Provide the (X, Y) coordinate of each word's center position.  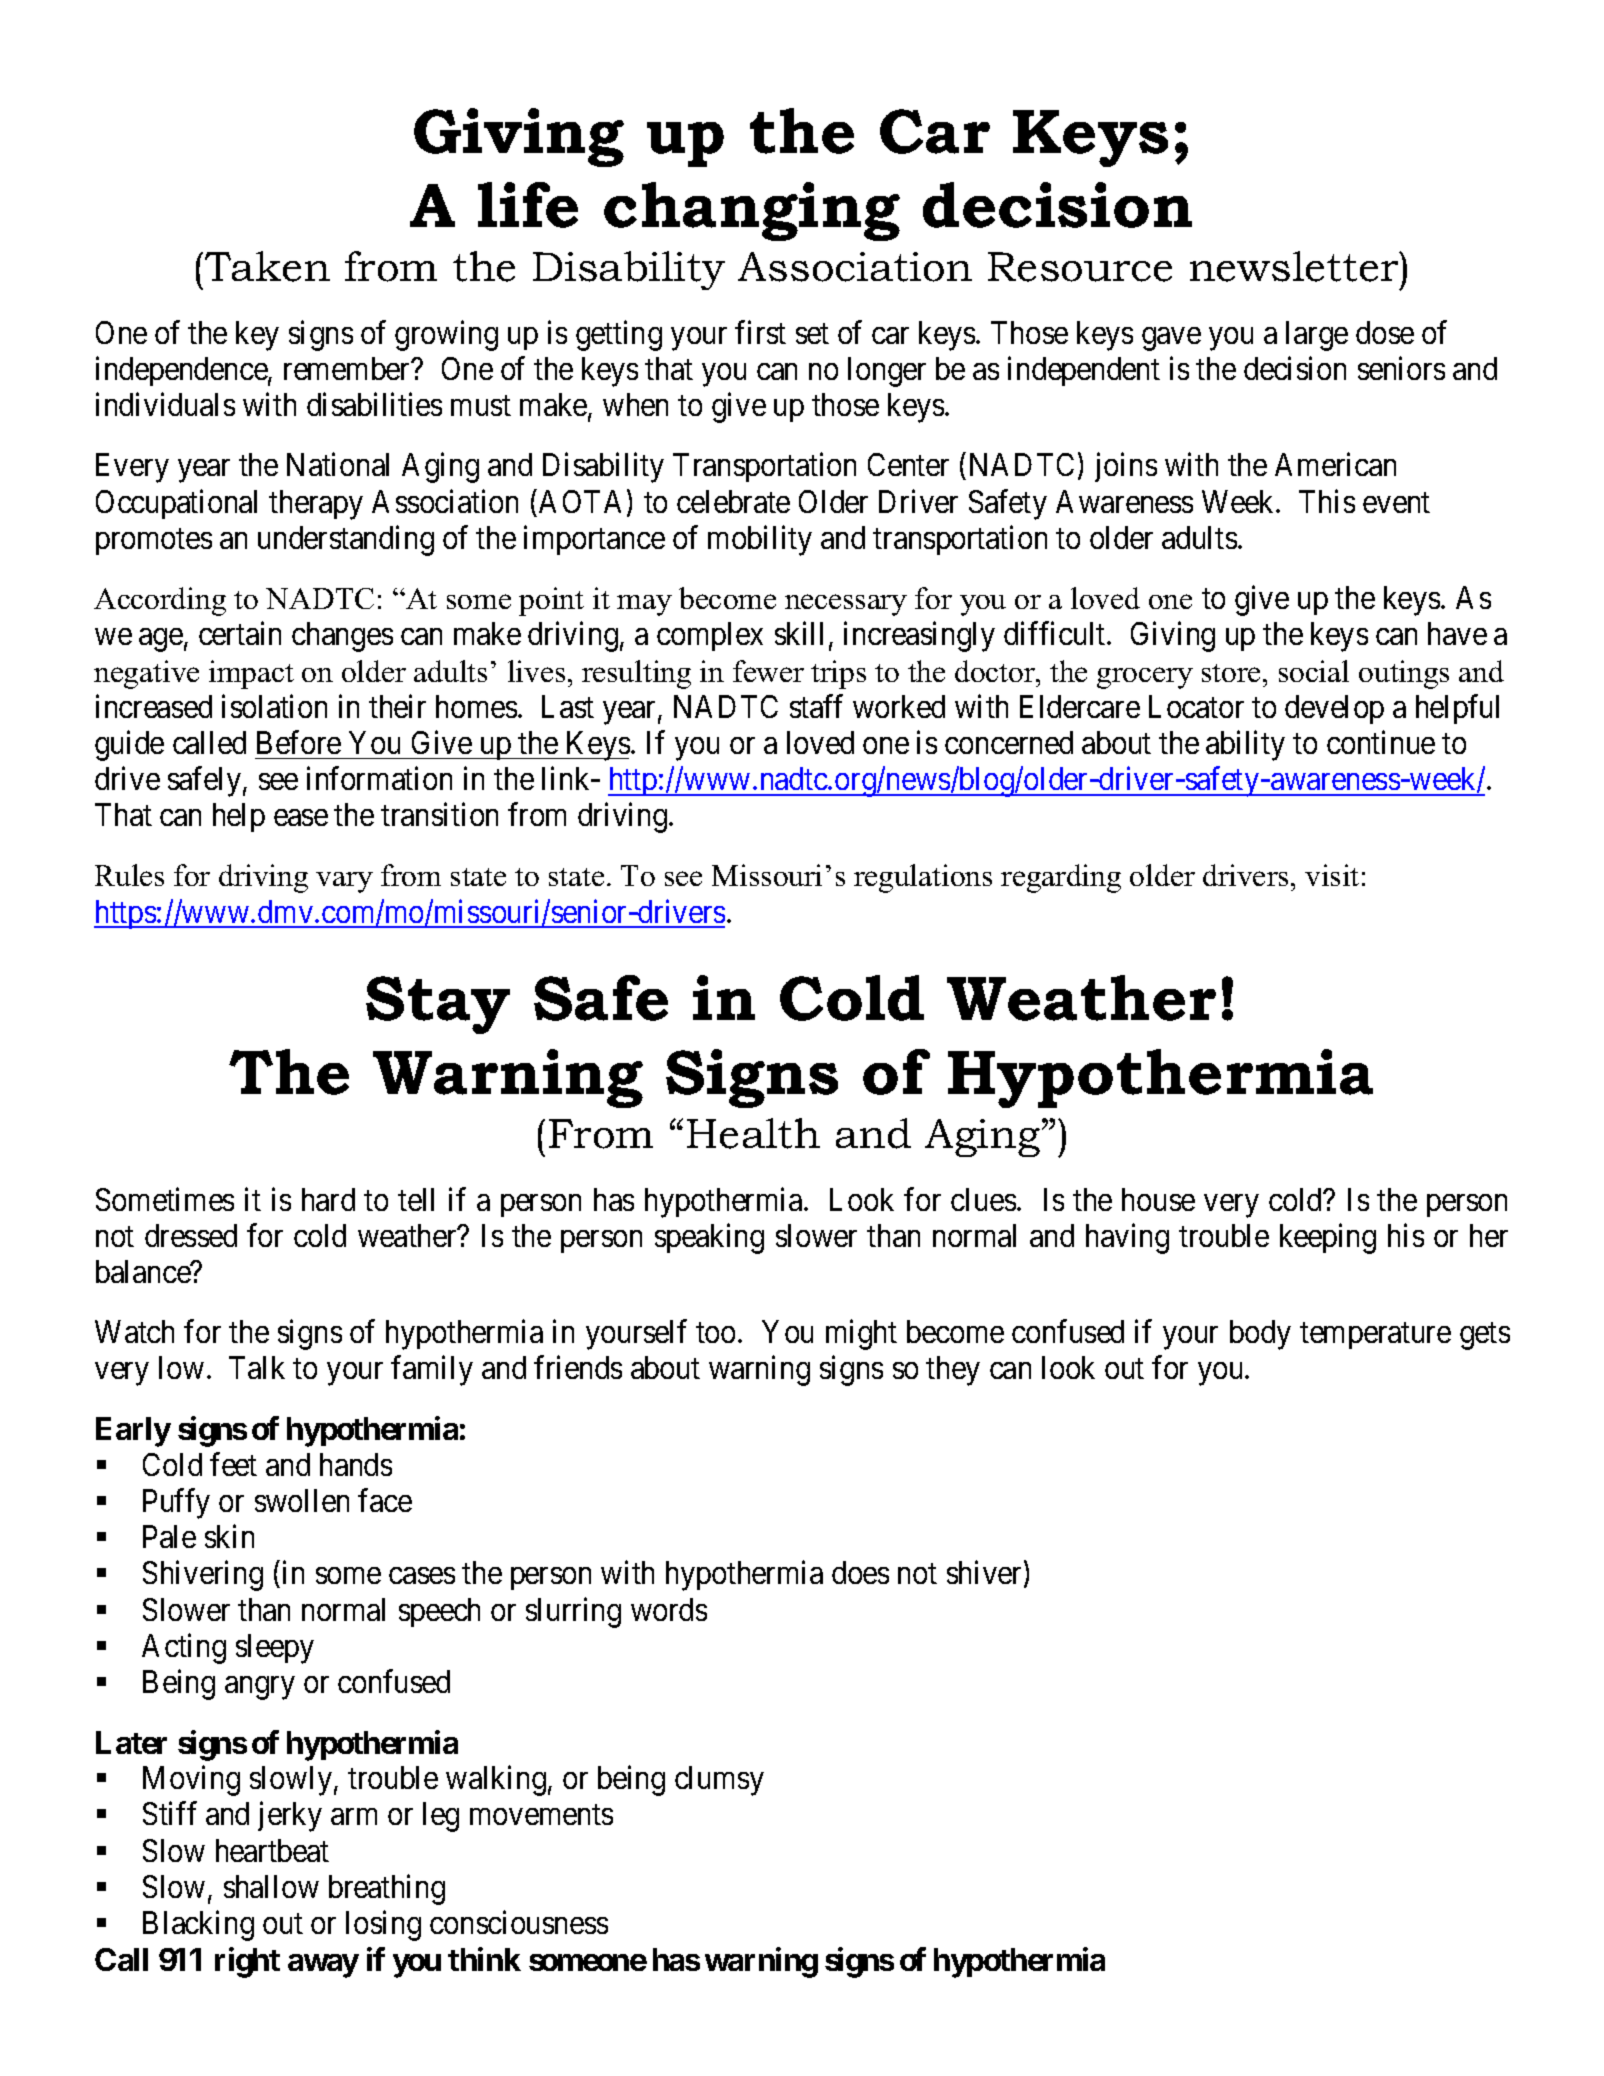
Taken (266, 266)
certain (240, 633)
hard (328, 1199)
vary (344, 882)
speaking (709, 1238)
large (1317, 336)
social (1314, 671)
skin (229, 1536)
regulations (923, 878)
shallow (271, 1886)
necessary (846, 605)
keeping (1328, 1238)
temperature (1375, 1336)
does (860, 1572)
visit (1332, 875)
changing (752, 211)
